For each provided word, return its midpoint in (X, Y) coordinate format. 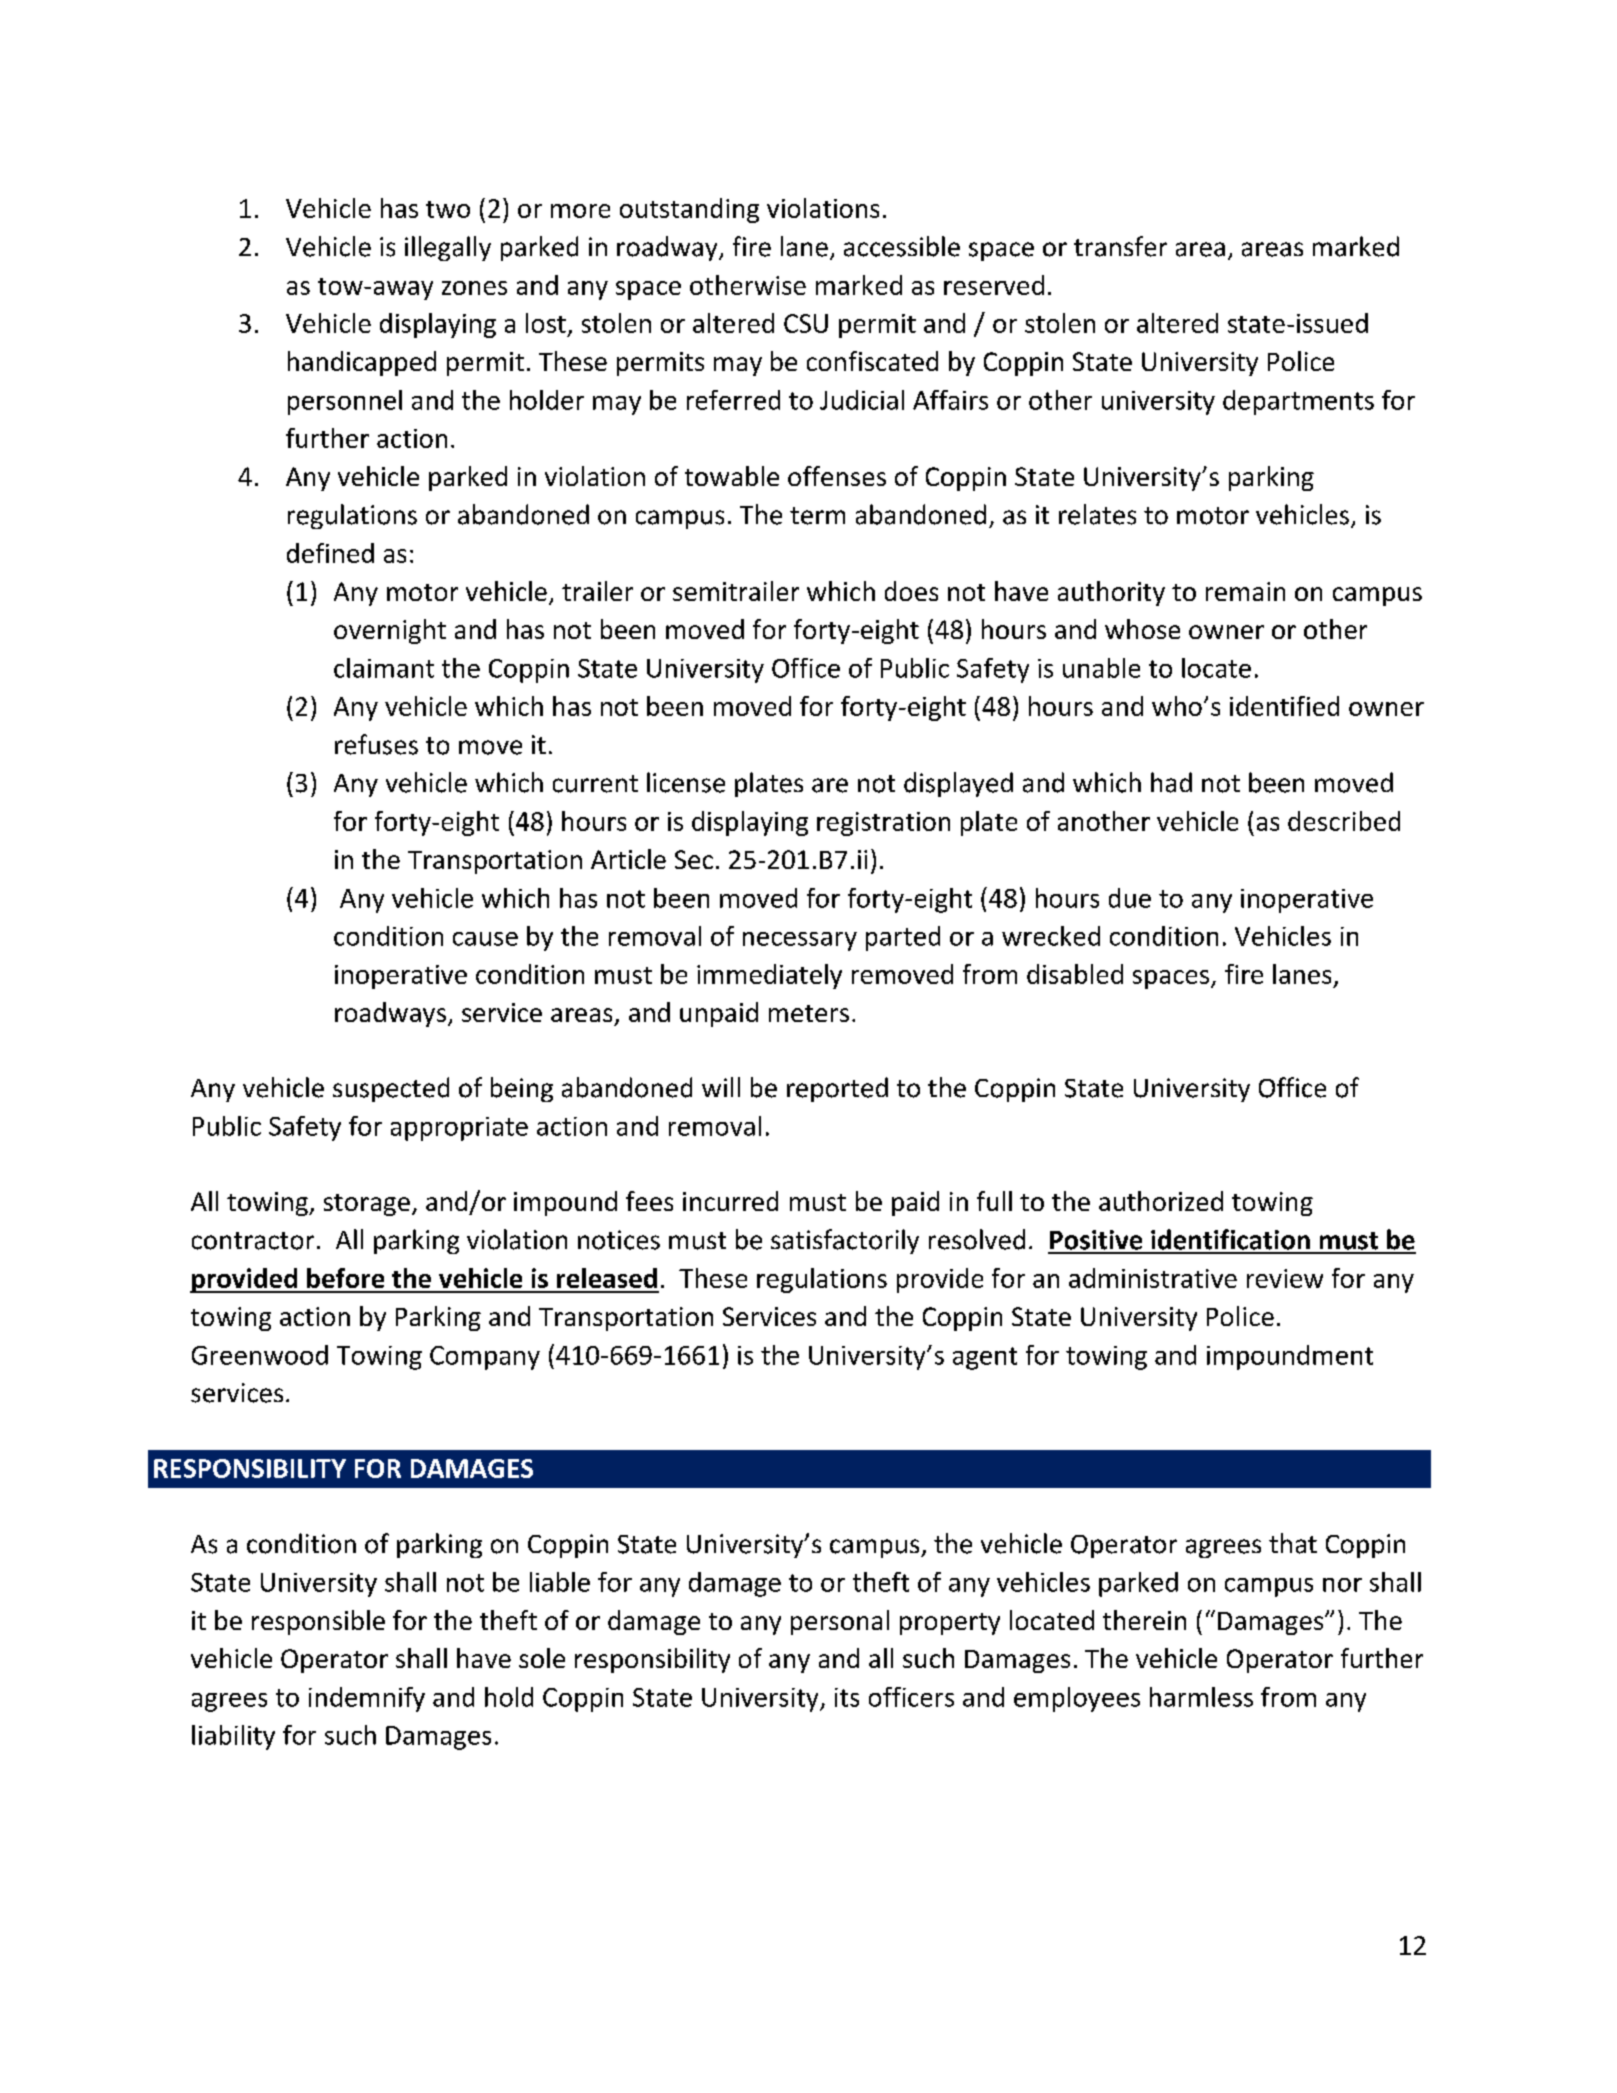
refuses (376, 744)
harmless (1201, 1697)
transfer (1120, 246)
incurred (730, 1201)
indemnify (367, 1699)
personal (840, 1622)
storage (367, 1205)
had (1171, 782)
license (686, 782)
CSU (806, 323)
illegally (448, 248)
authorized (1161, 1201)
